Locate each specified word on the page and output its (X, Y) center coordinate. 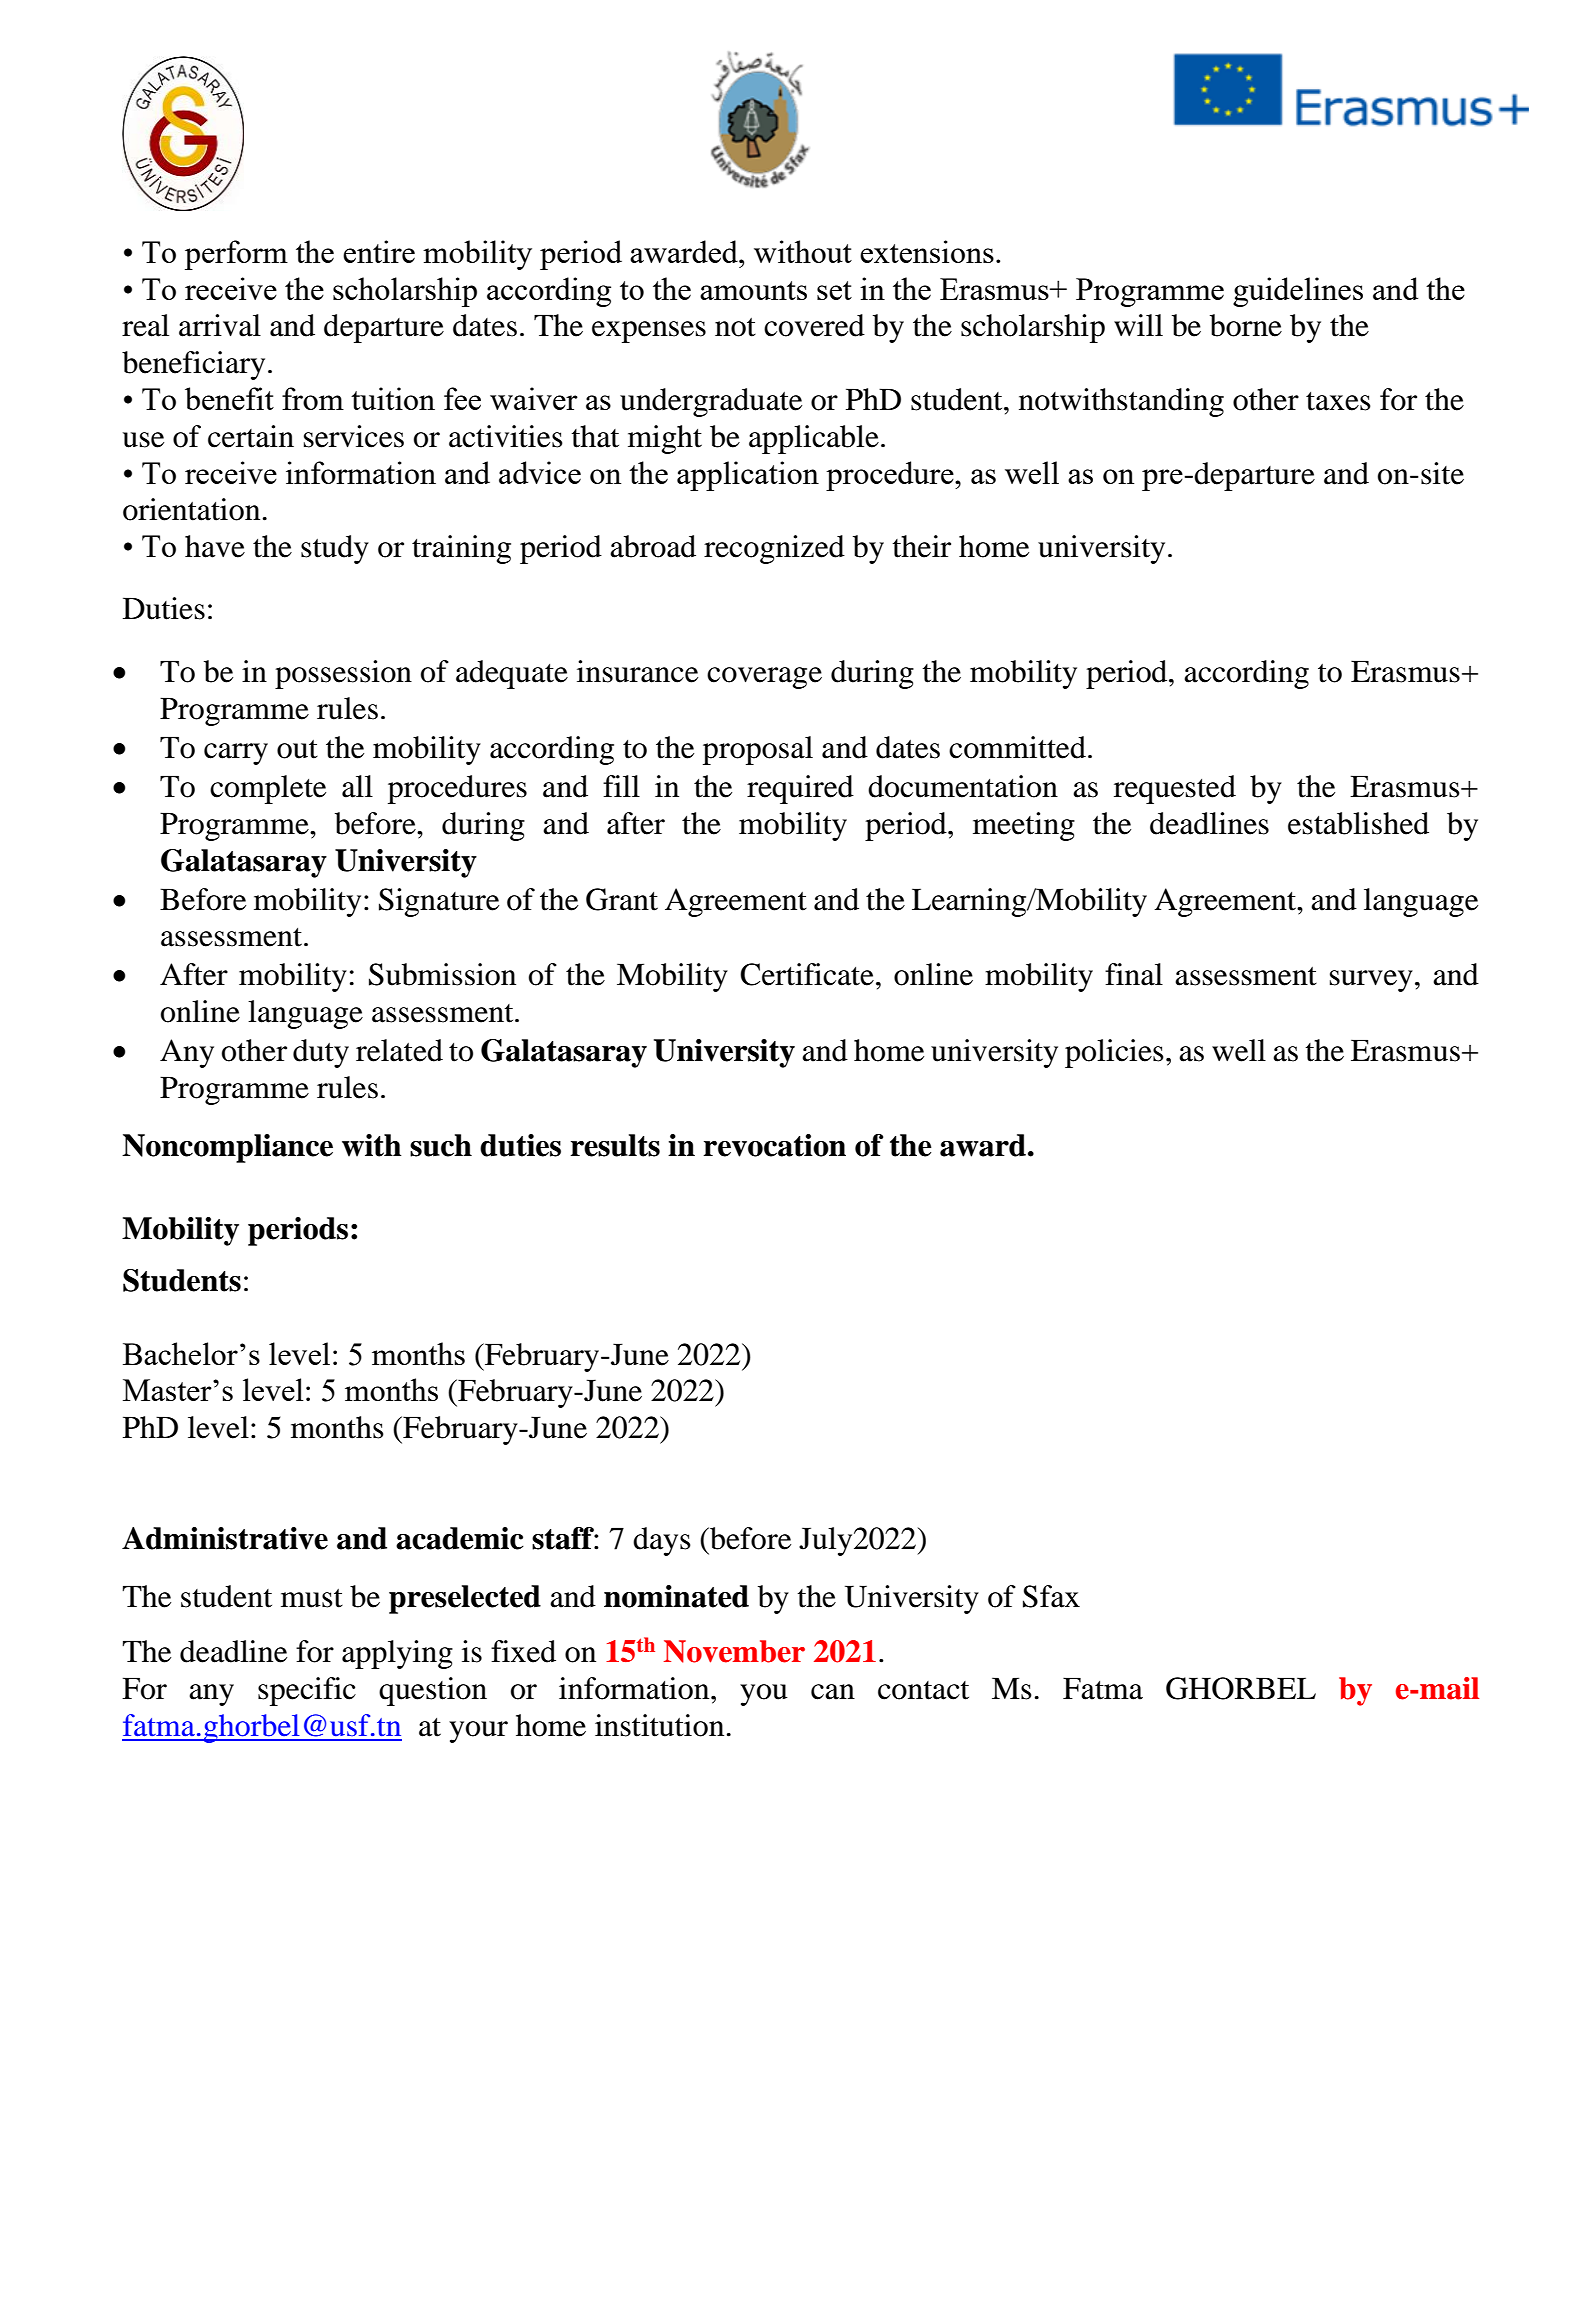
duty (321, 1053)
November (734, 1651)
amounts (753, 290)
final (1134, 974)
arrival (220, 325)
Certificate (807, 974)
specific (307, 1691)
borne (1246, 325)
